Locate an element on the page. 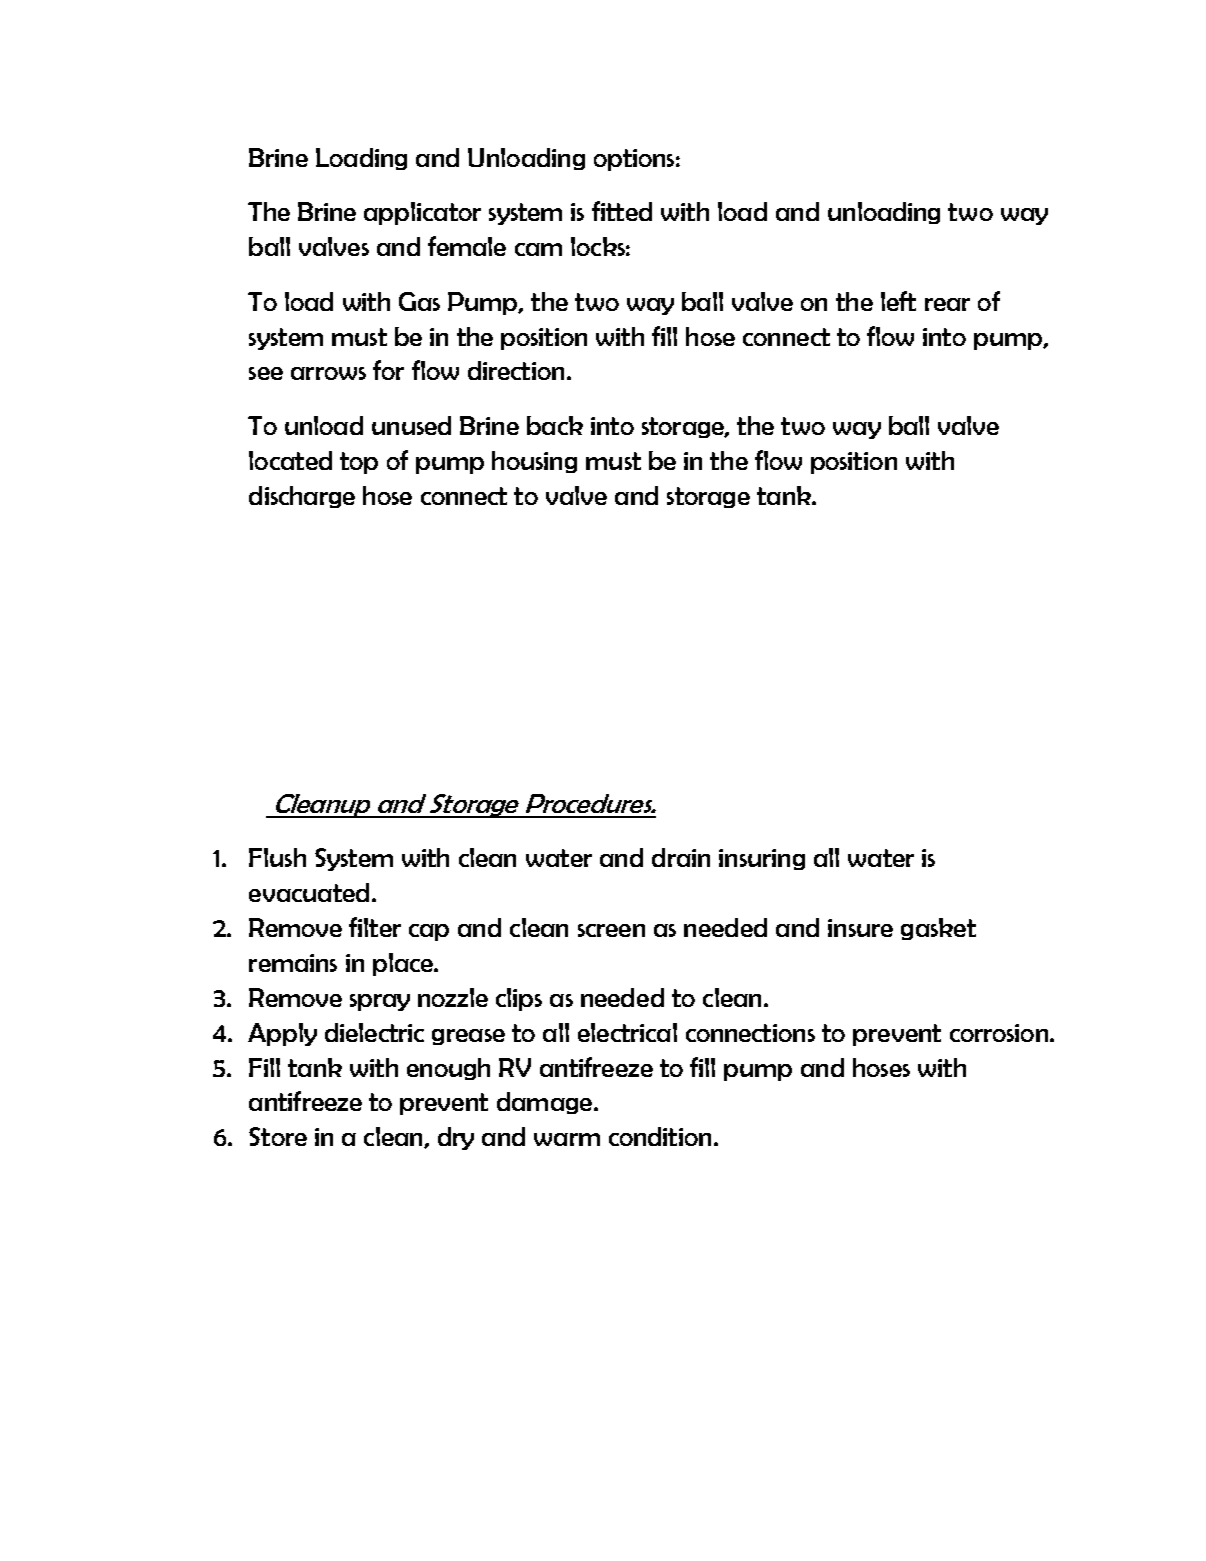  housing is located at coordinates (534, 462).
